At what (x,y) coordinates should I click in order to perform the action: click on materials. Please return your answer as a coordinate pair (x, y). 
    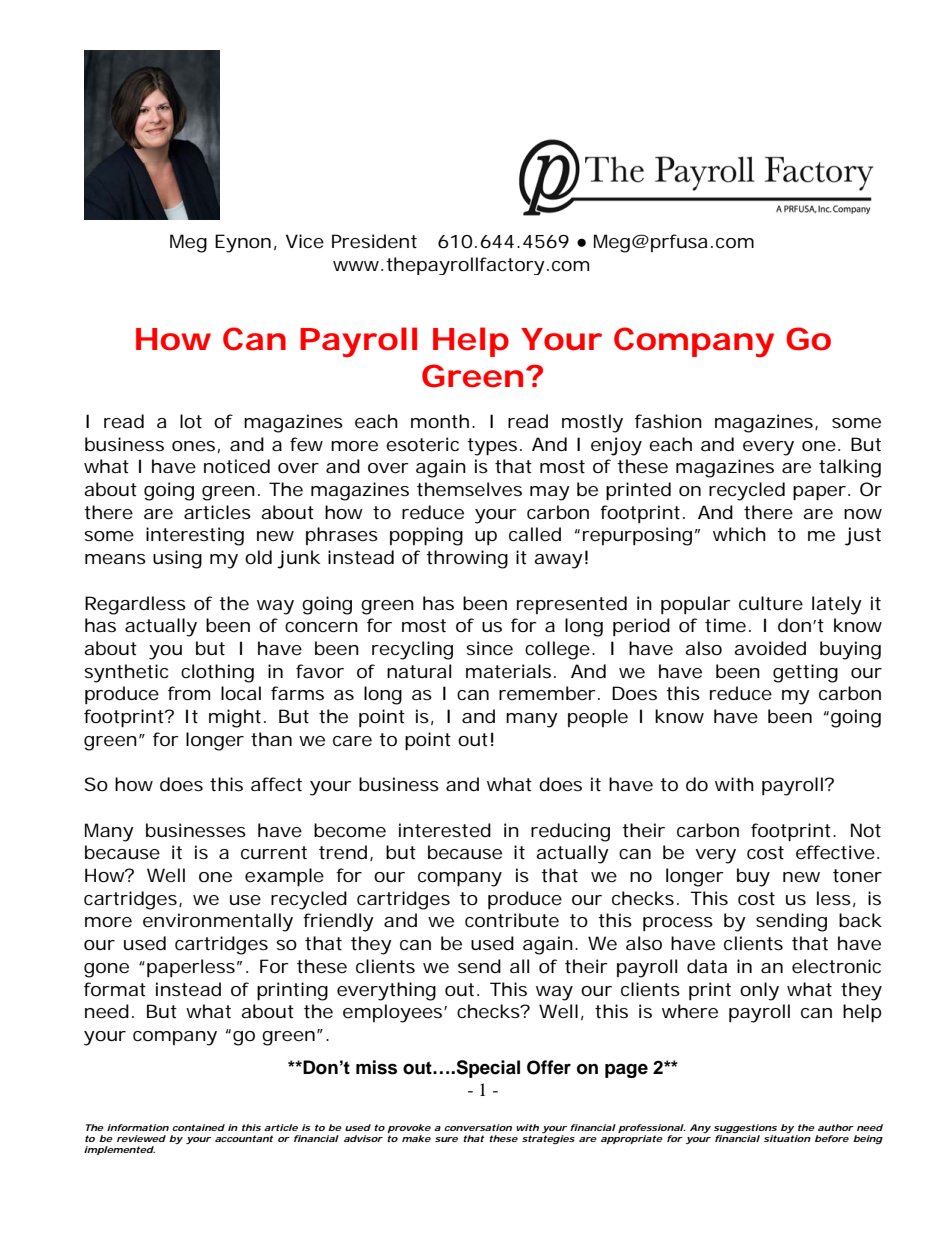
    Looking at the image, I should click on (508, 671).
